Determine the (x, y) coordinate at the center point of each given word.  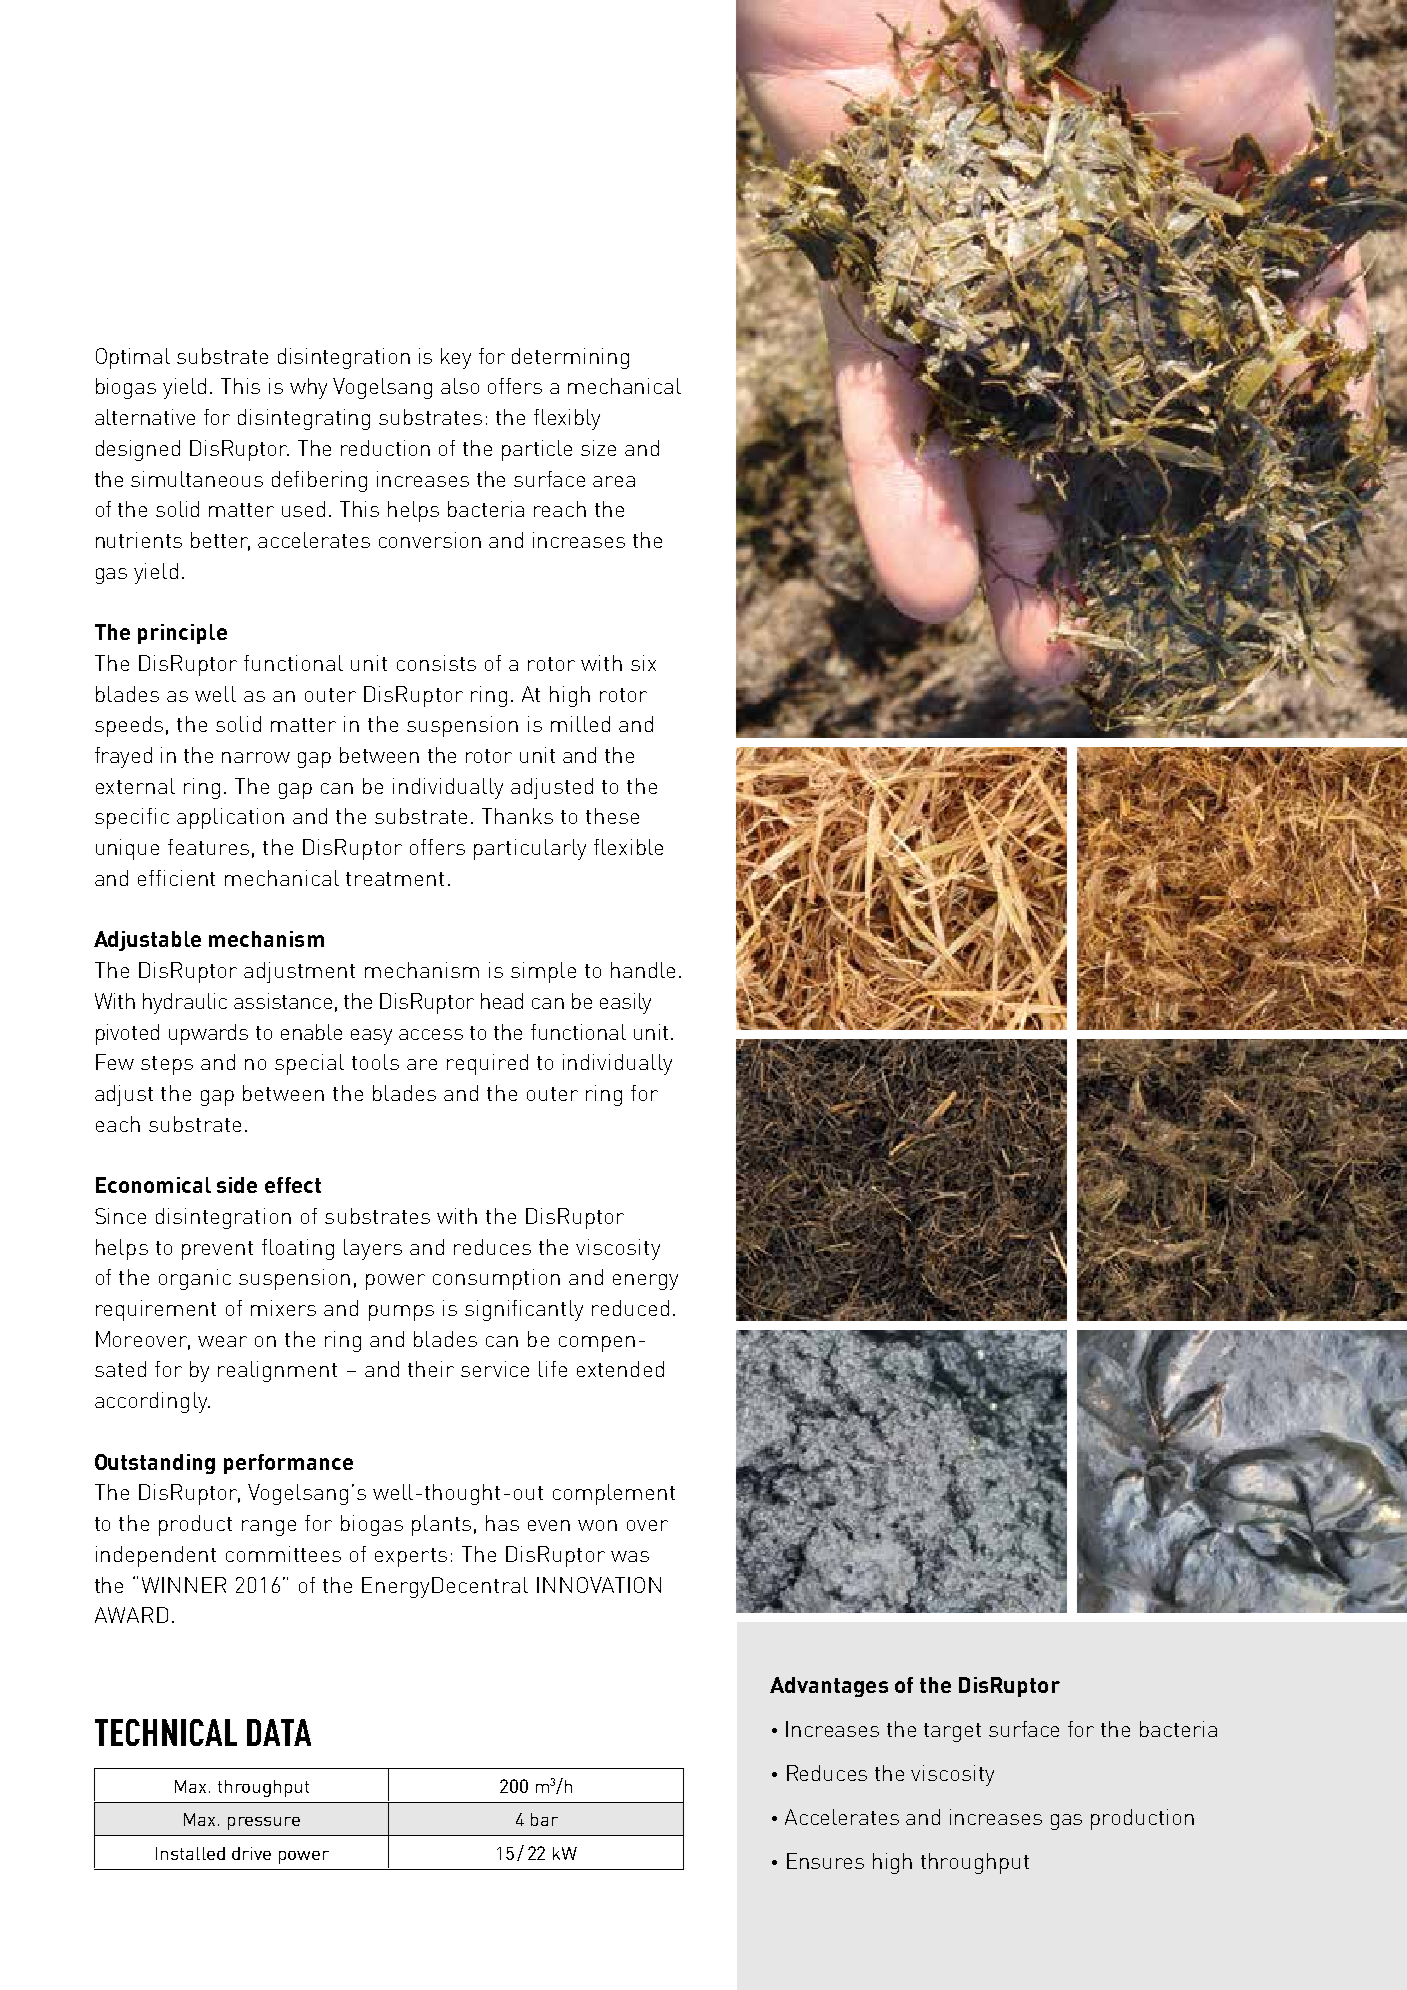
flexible (628, 847)
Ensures (825, 1861)
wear (222, 1341)
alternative (145, 417)
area (614, 481)
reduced (630, 1308)
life (553, 1369)
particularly (530, 849)
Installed (190, 1853)
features (208, 847)
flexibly (567, 419)
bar (544, 1819)
